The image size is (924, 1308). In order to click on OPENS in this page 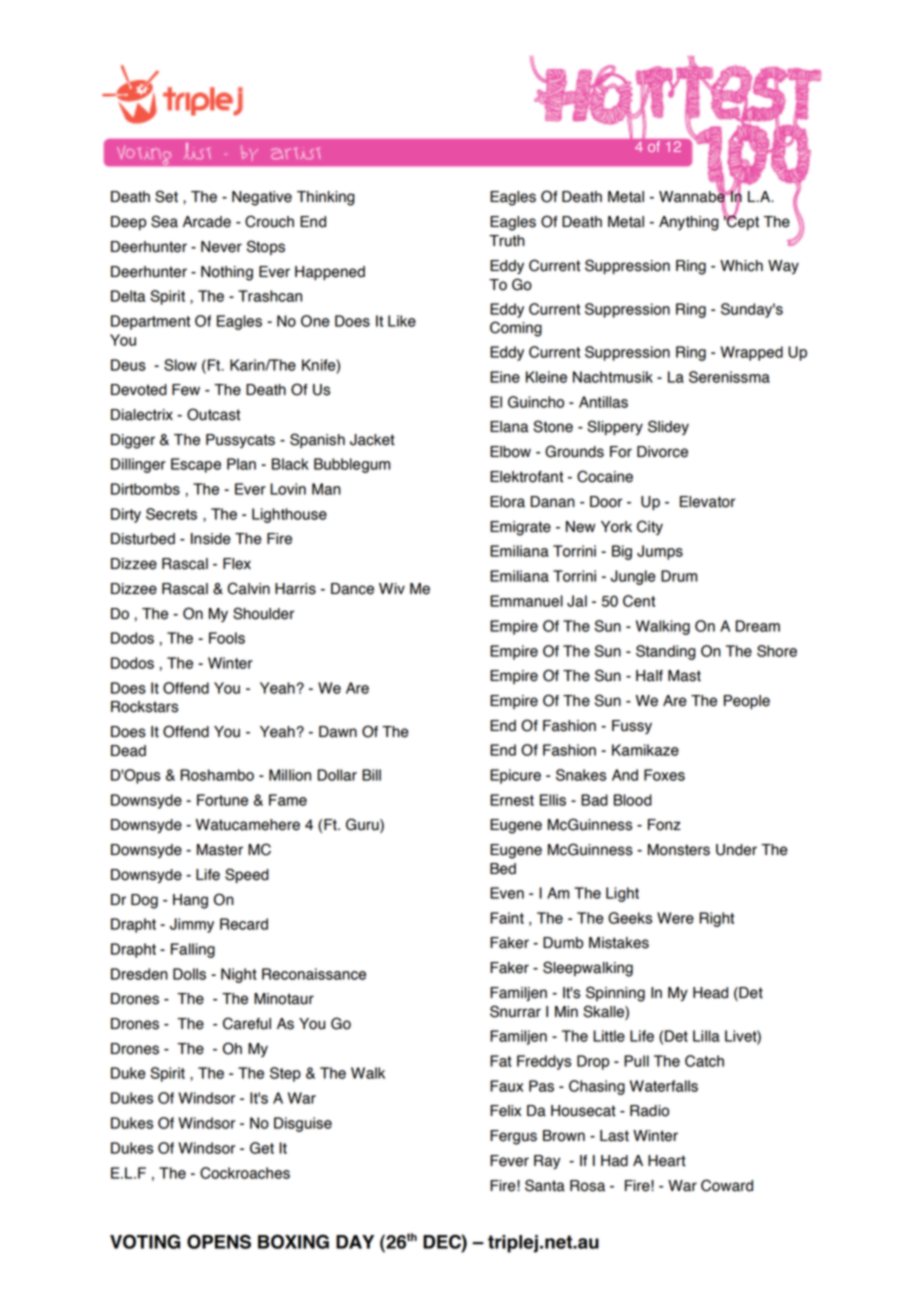, I will do `click(219, 1241)`.
